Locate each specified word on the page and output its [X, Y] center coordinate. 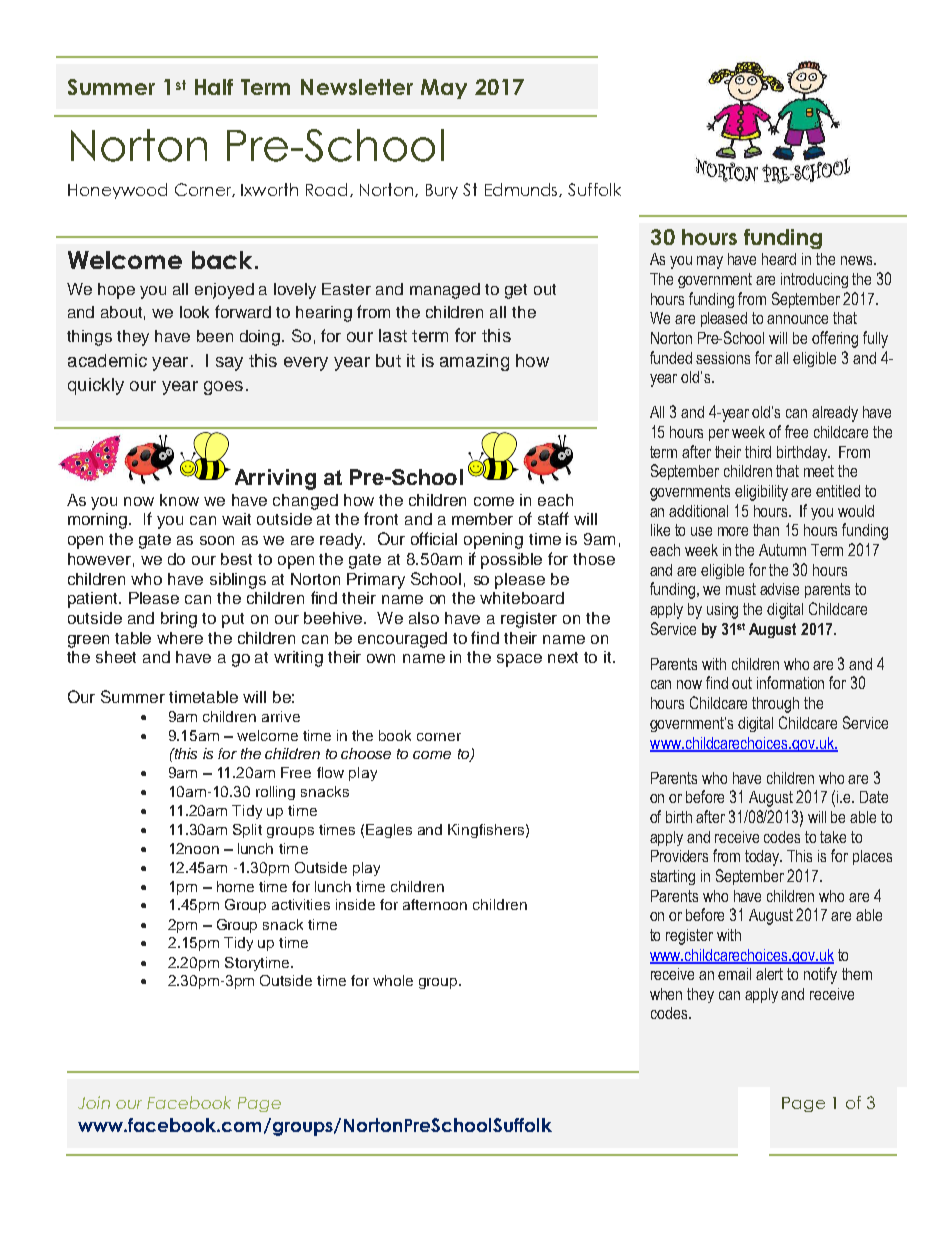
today [763, 858]
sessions [723, 358]
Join [94, 1102]
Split [247, 831]
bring [179, 620]
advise [779, 589]
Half [214, 87]
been [215, 336]
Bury [442, 191]
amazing [474, 362]
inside [355, 904]
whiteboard [522, 598]
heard [779, 259]
